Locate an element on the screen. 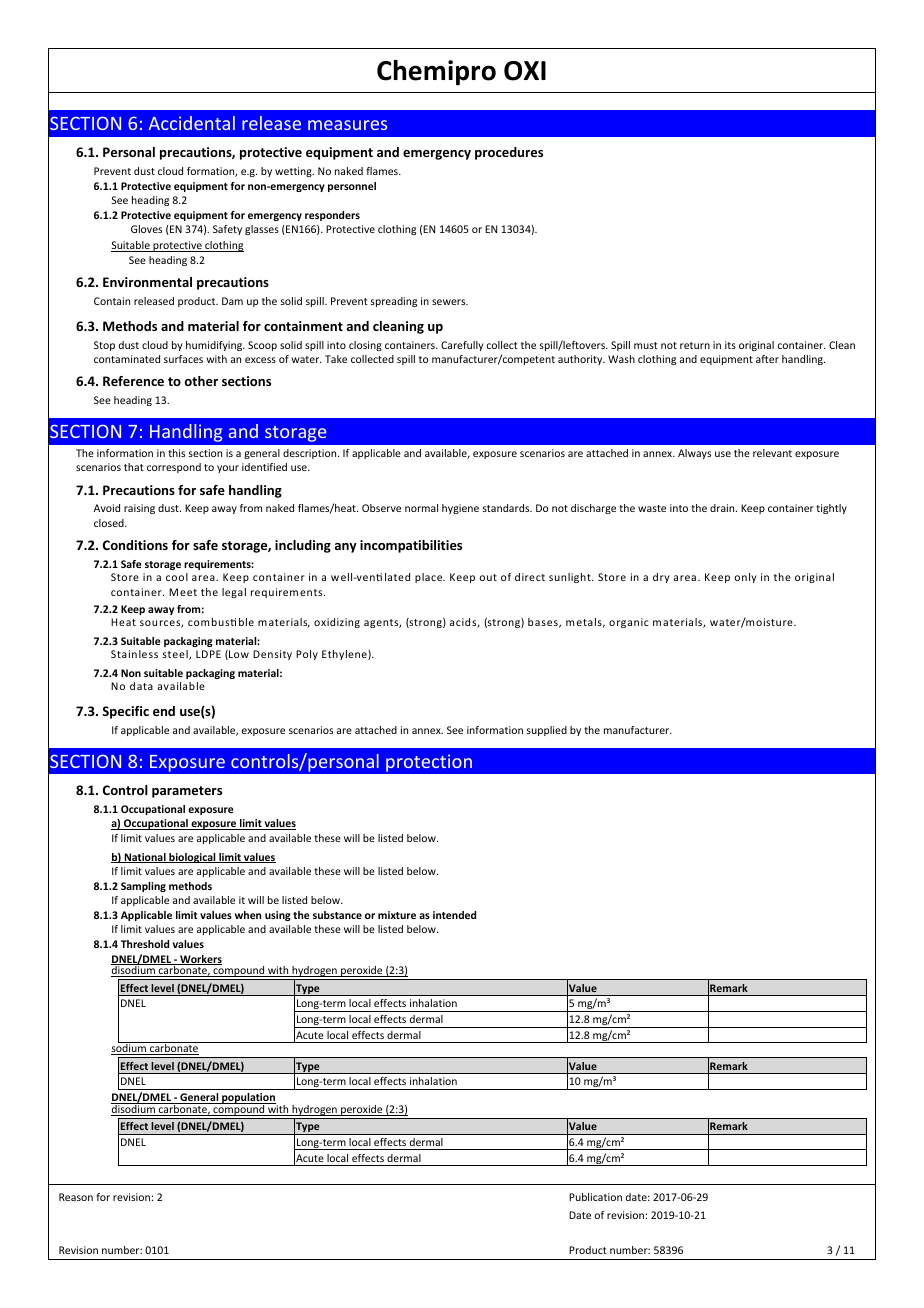  Reference is located at coordinates (133, 381).
